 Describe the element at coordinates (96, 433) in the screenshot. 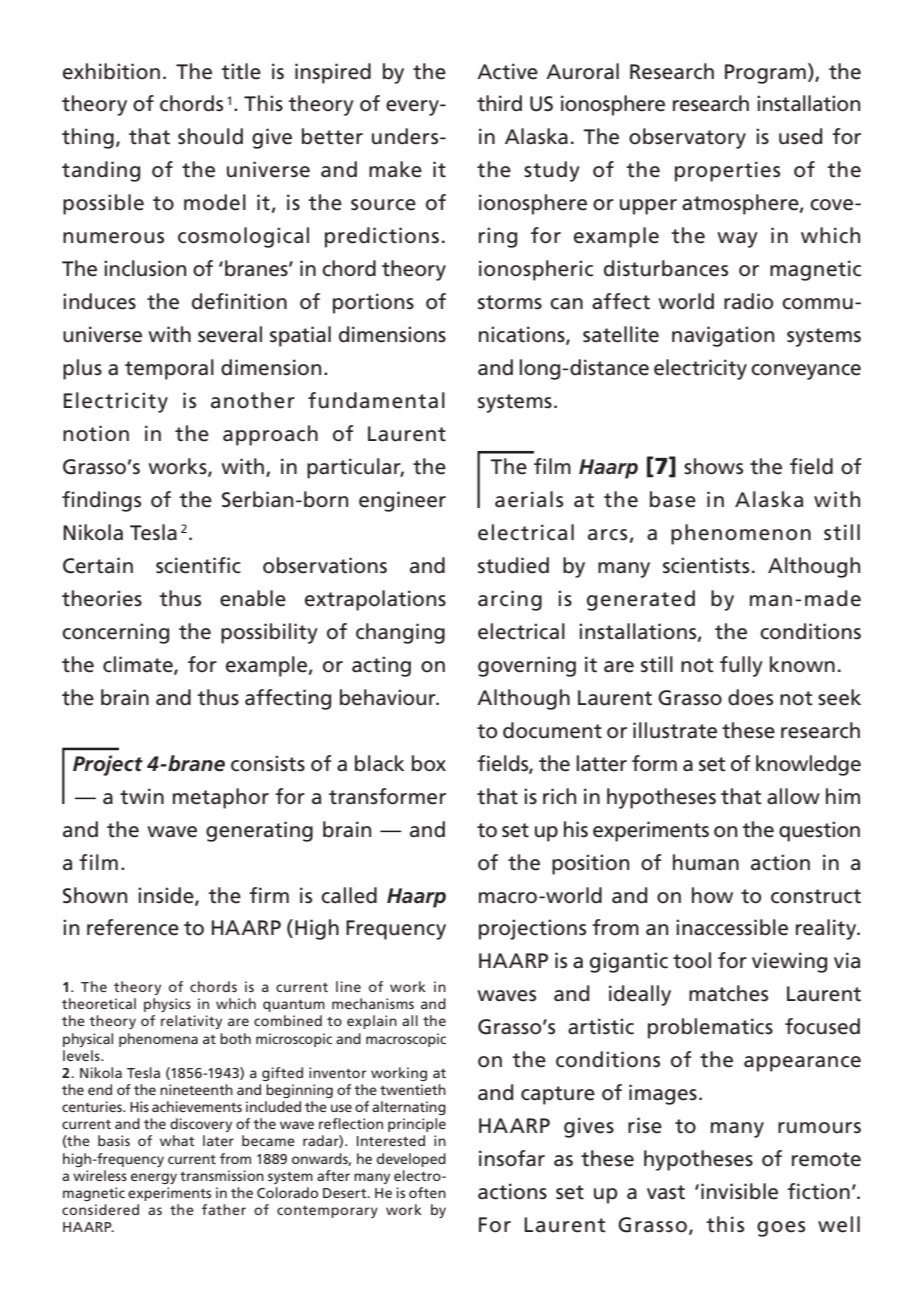

I see `notion` at that location.
